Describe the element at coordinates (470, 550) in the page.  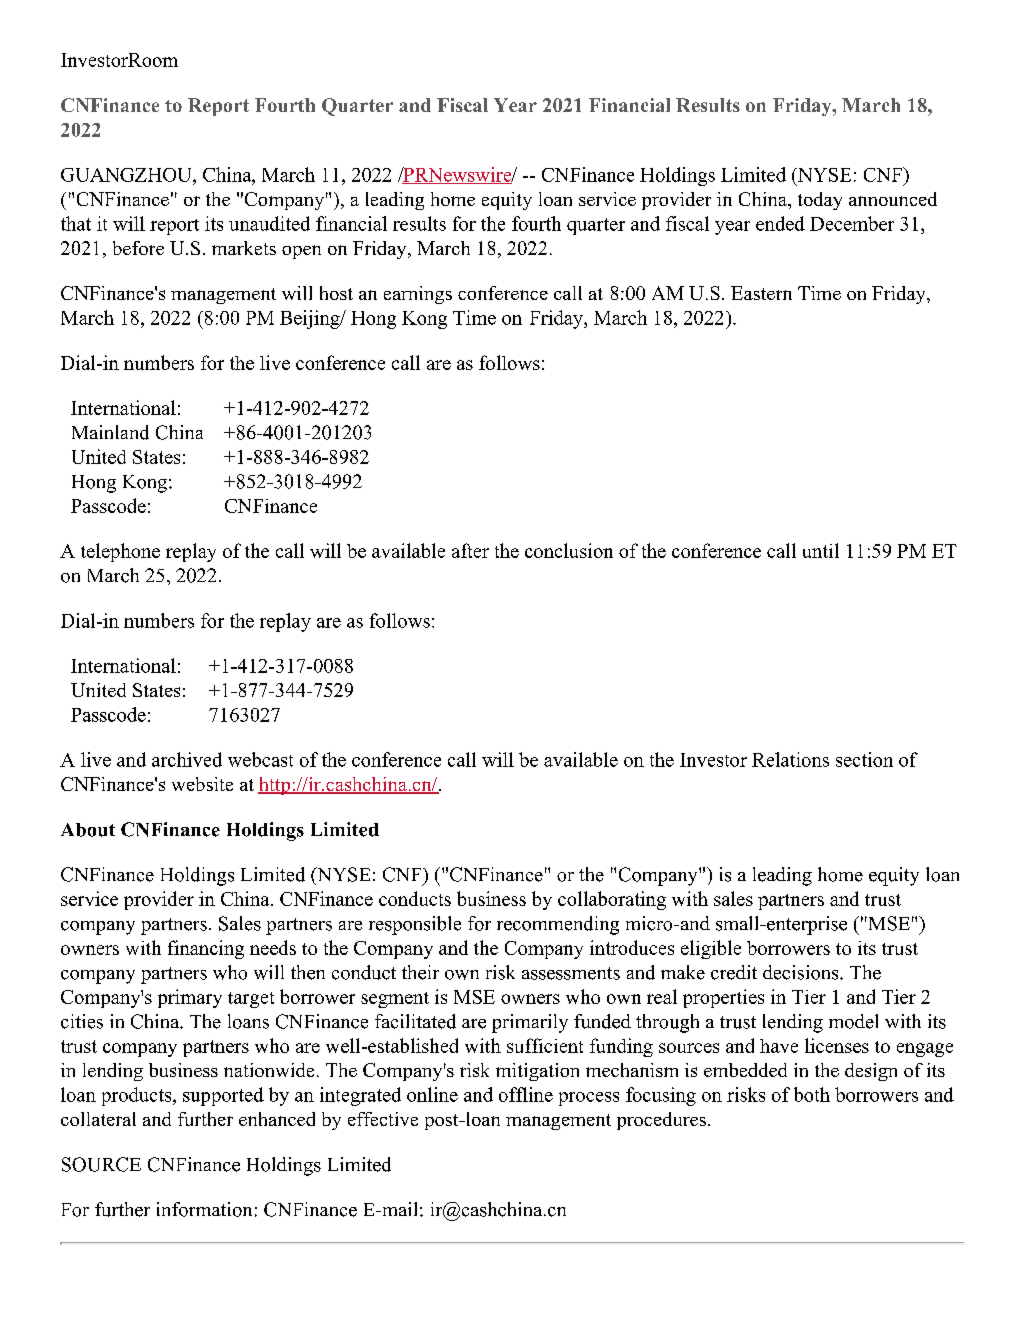
I see `after` at that location.
